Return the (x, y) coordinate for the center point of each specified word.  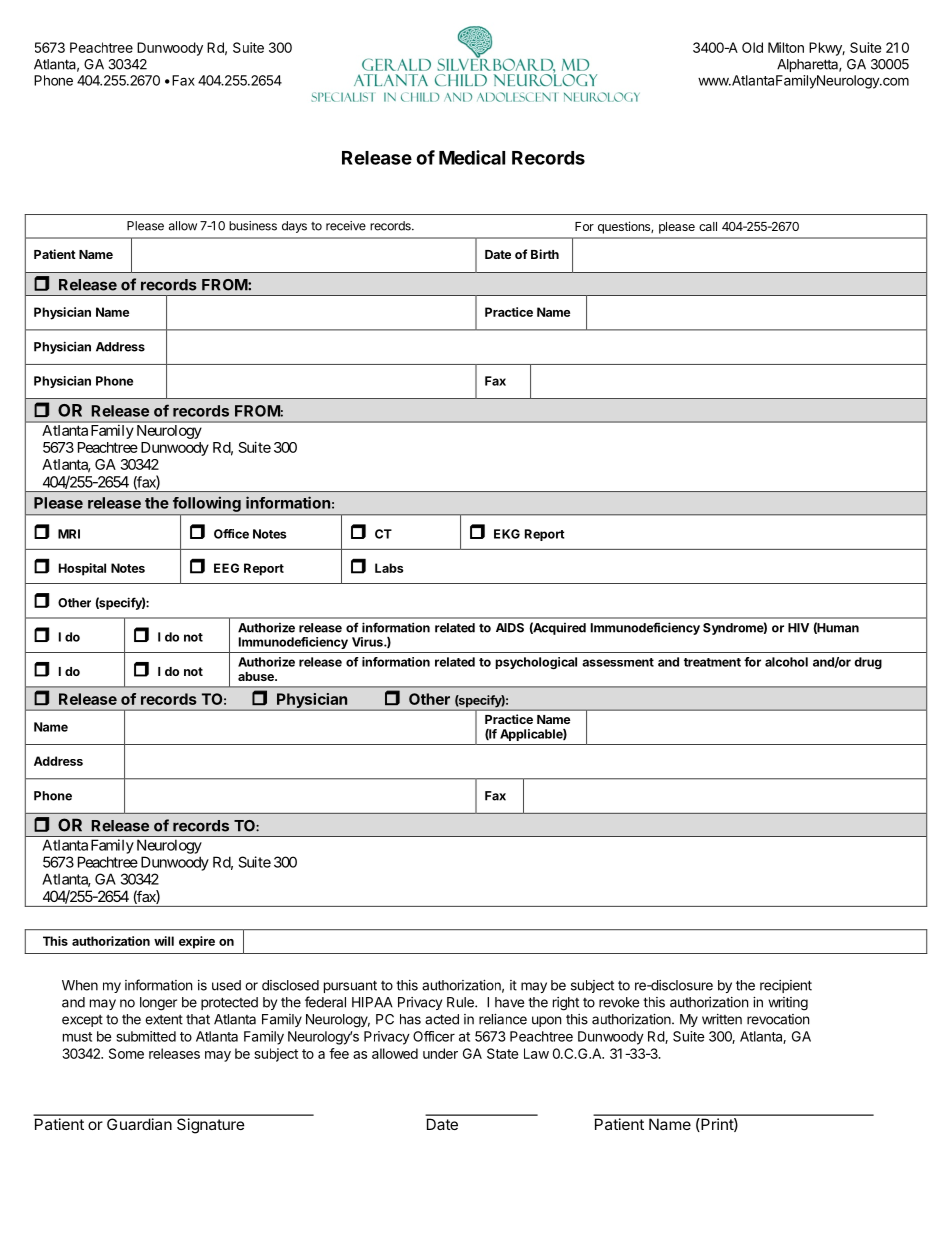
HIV (798, 628)
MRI (69, 534)
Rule (461, 1002)
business (253, 226)
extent (164, 1020)
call (708, 226)
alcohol (786, 662)
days (294, 227)
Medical (472, 157)
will (164, 941)
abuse (257, 676)
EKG (507, 534)
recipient (786, 986)
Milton (786, 47)
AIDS (510, 628)
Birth (545, 254)
